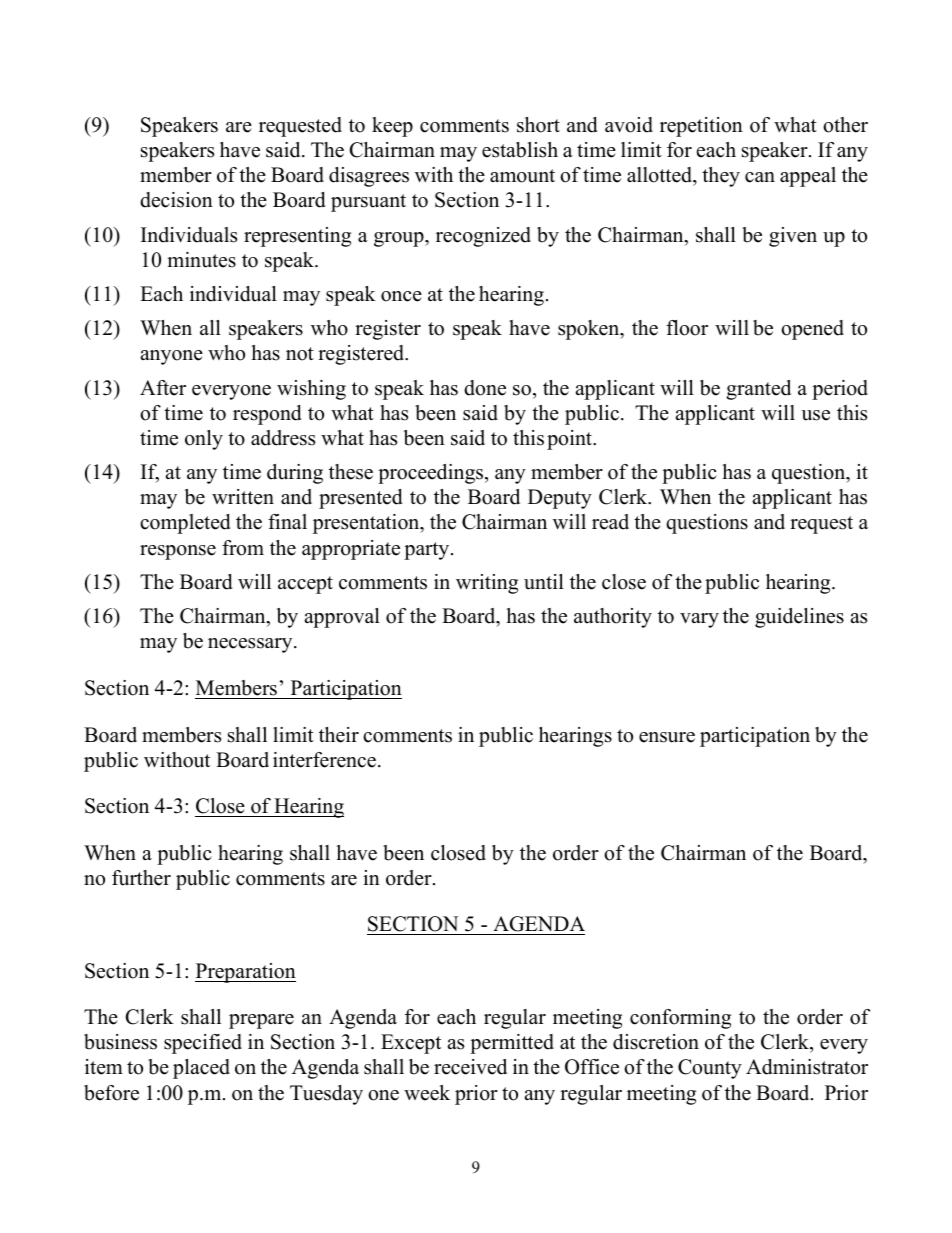  I want to click on establish, so click(520, 150).
